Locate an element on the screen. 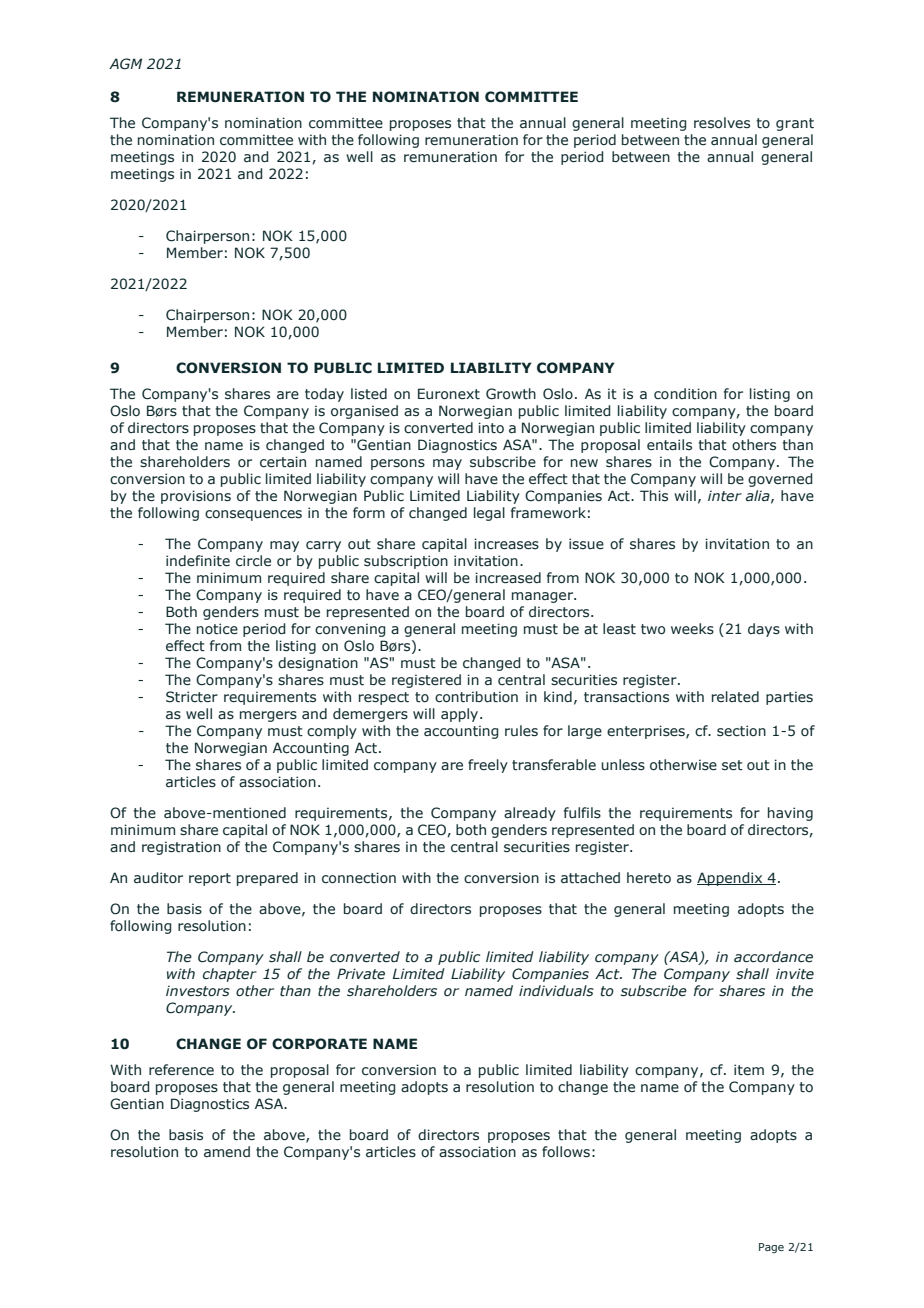 The height and width of the screenshot is (1308, 924). AGM is located at coordinates (125, 64).
